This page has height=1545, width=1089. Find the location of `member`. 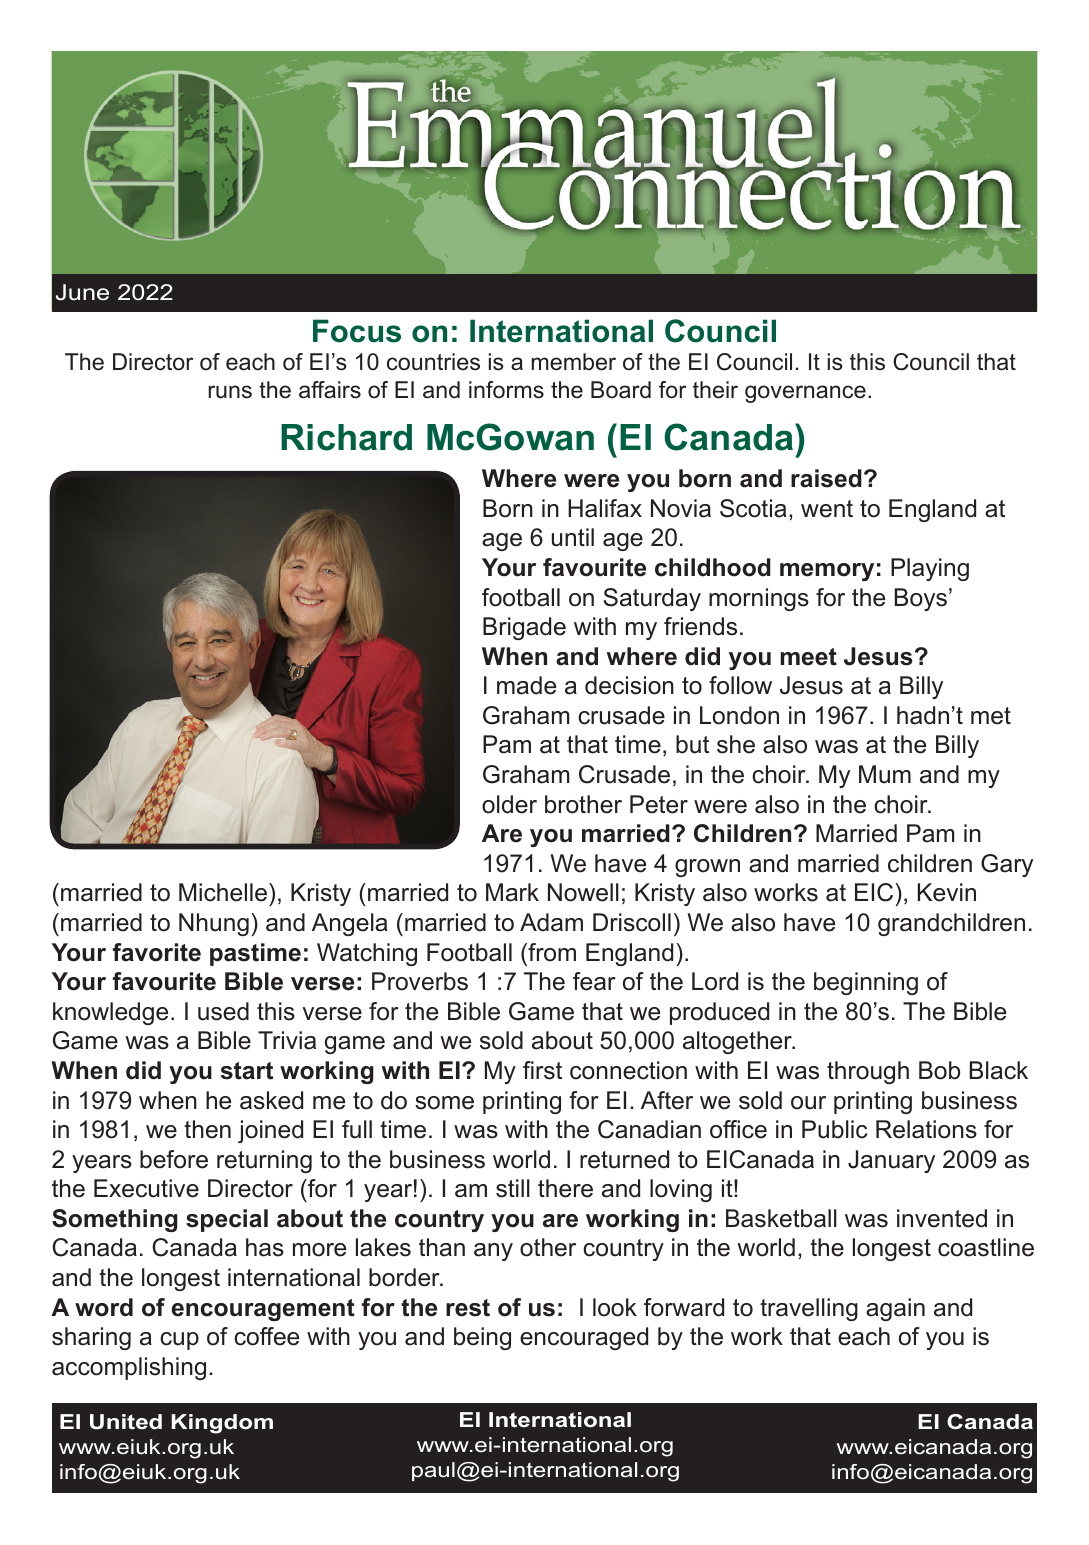

member is located at coordinates (574, 362).
